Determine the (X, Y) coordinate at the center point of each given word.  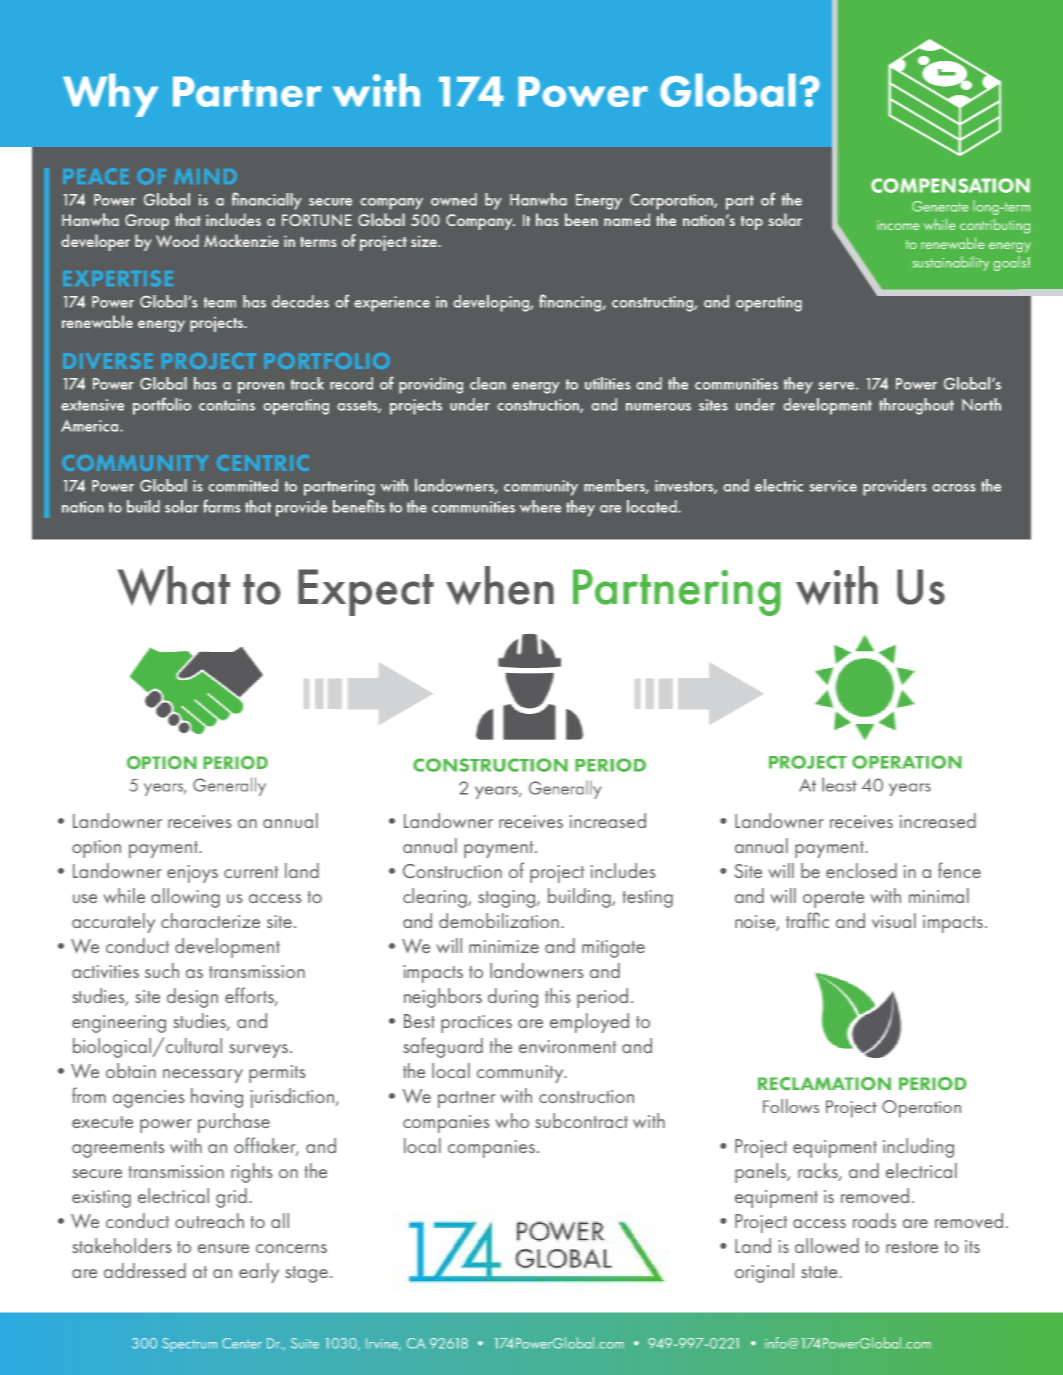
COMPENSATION (950, 185)
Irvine (383, 1344)
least (839, 784)
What (174, 586)
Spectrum (189, 1345)
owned (454, 199)
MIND (205, 176)
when (500, 585)
